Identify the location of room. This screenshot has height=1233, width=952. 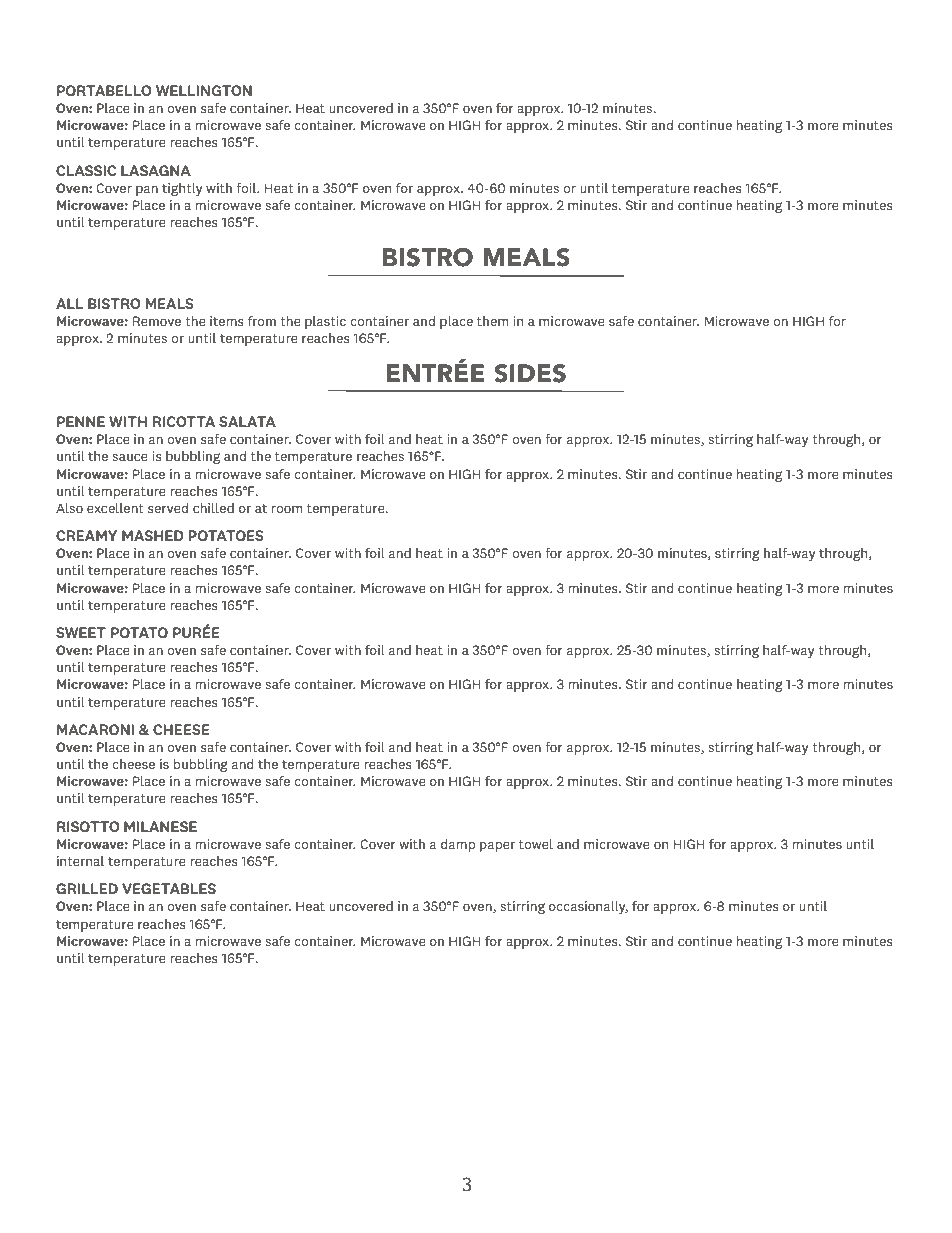
(286, 509).
